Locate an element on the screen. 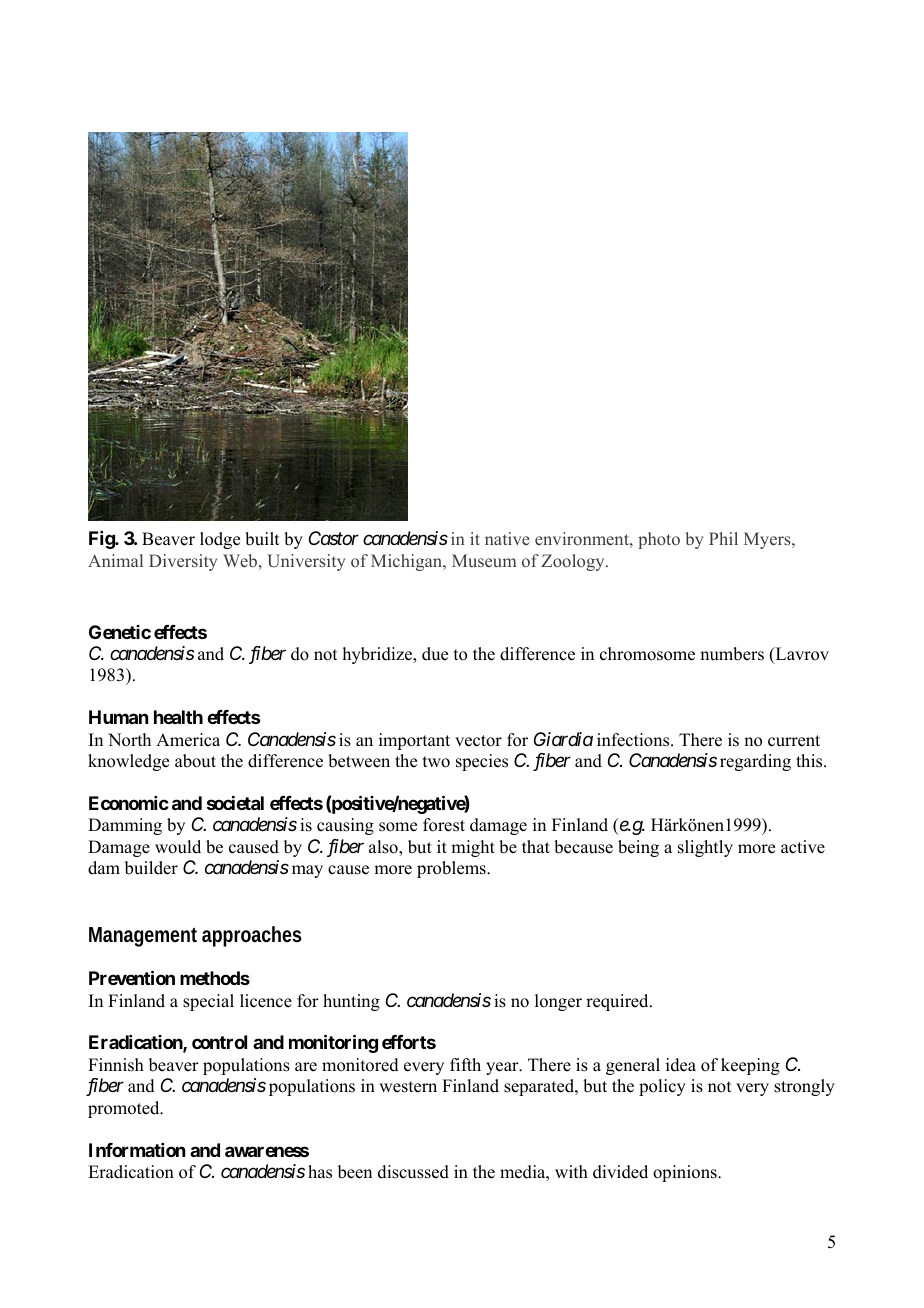  Information is located at coordinates (137, 1150).
